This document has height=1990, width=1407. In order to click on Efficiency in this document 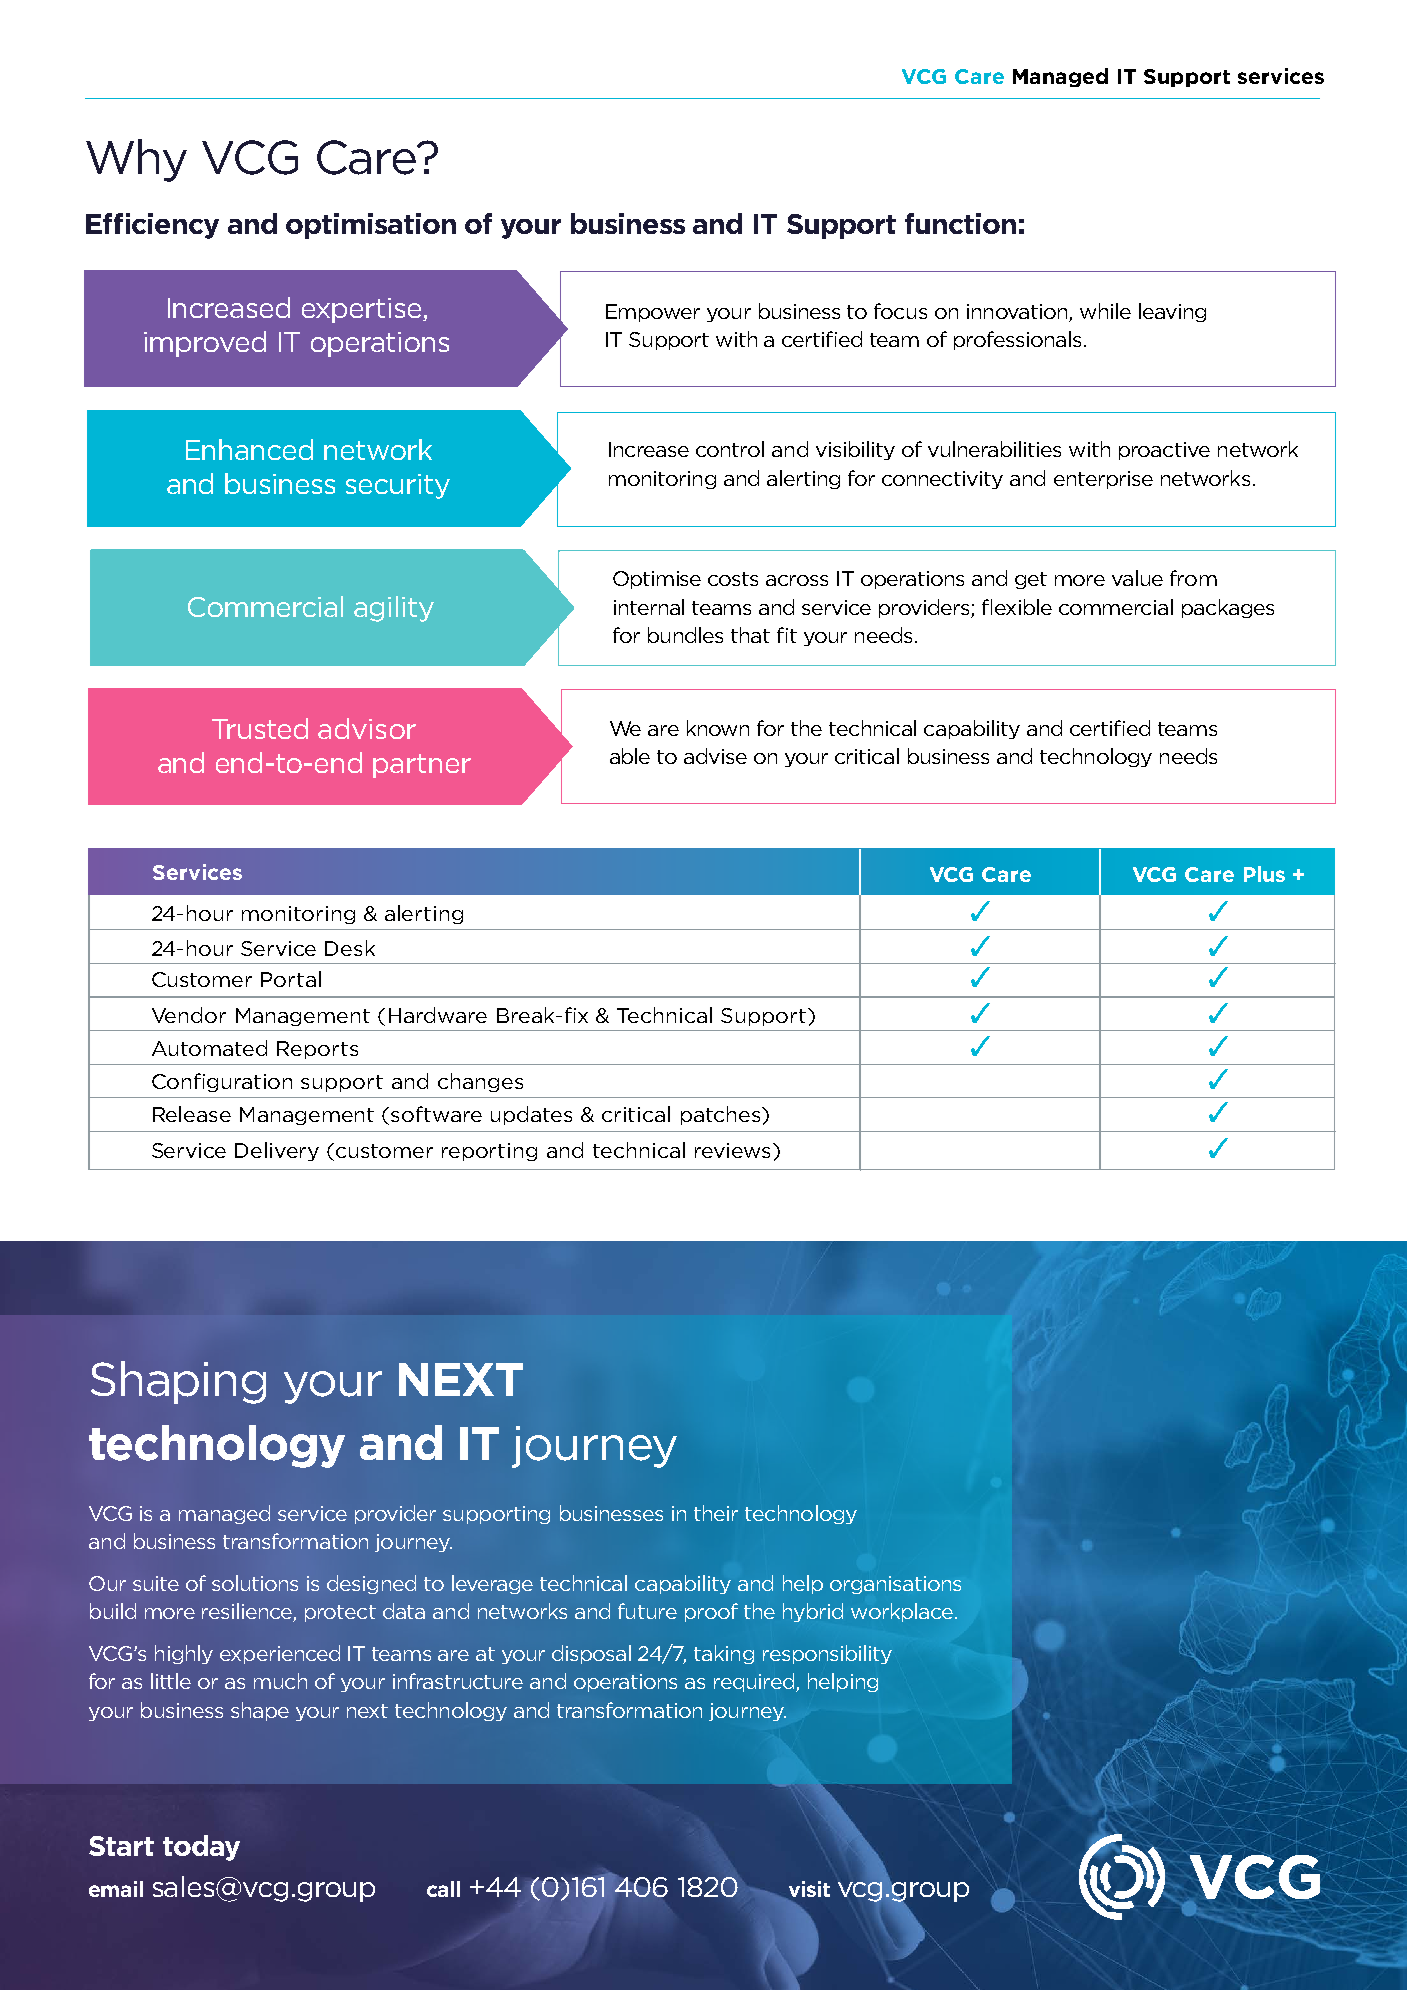, I will do `click(152, 226)`.
